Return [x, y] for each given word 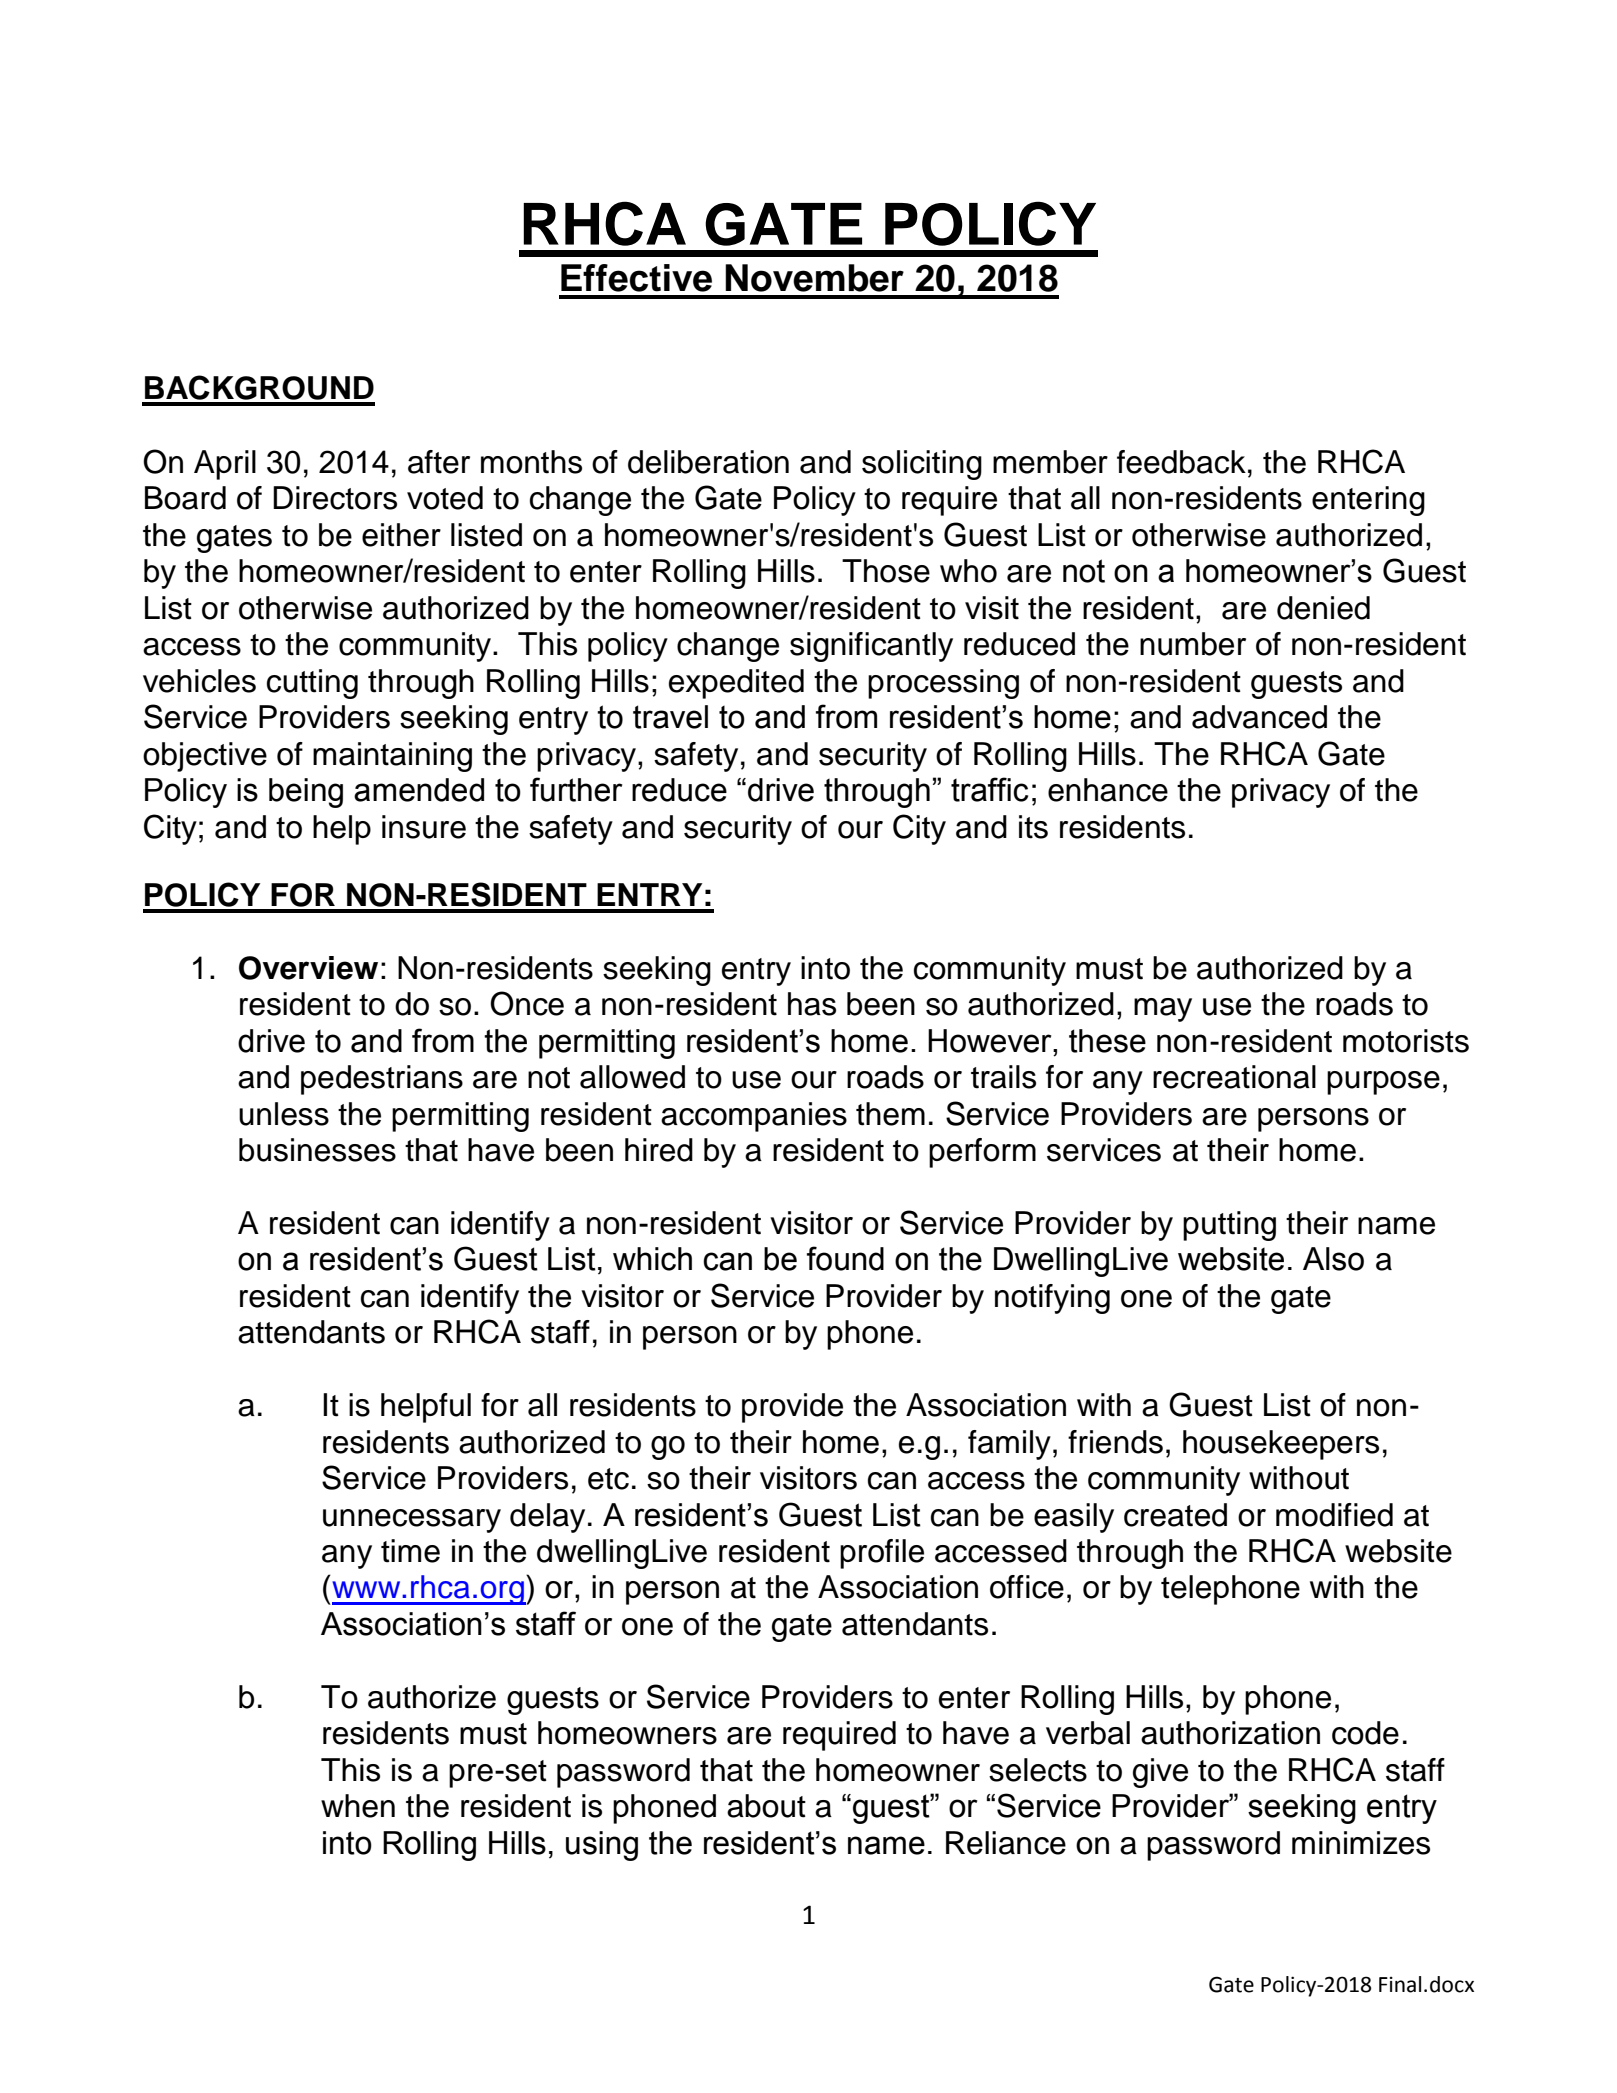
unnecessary [412, 1521]
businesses [317, 1150]
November [814, 278]
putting [1229, 1226]
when [358, 1806]
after [439, 462]
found [845, 1258]
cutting [312, 684]
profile [882, 1554]
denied [1323, 608]
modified [1334, 1515]
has [812, 1004]
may [1163, 1010]
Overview [308, 968]
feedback [1181, 462]
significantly [871, 647]
